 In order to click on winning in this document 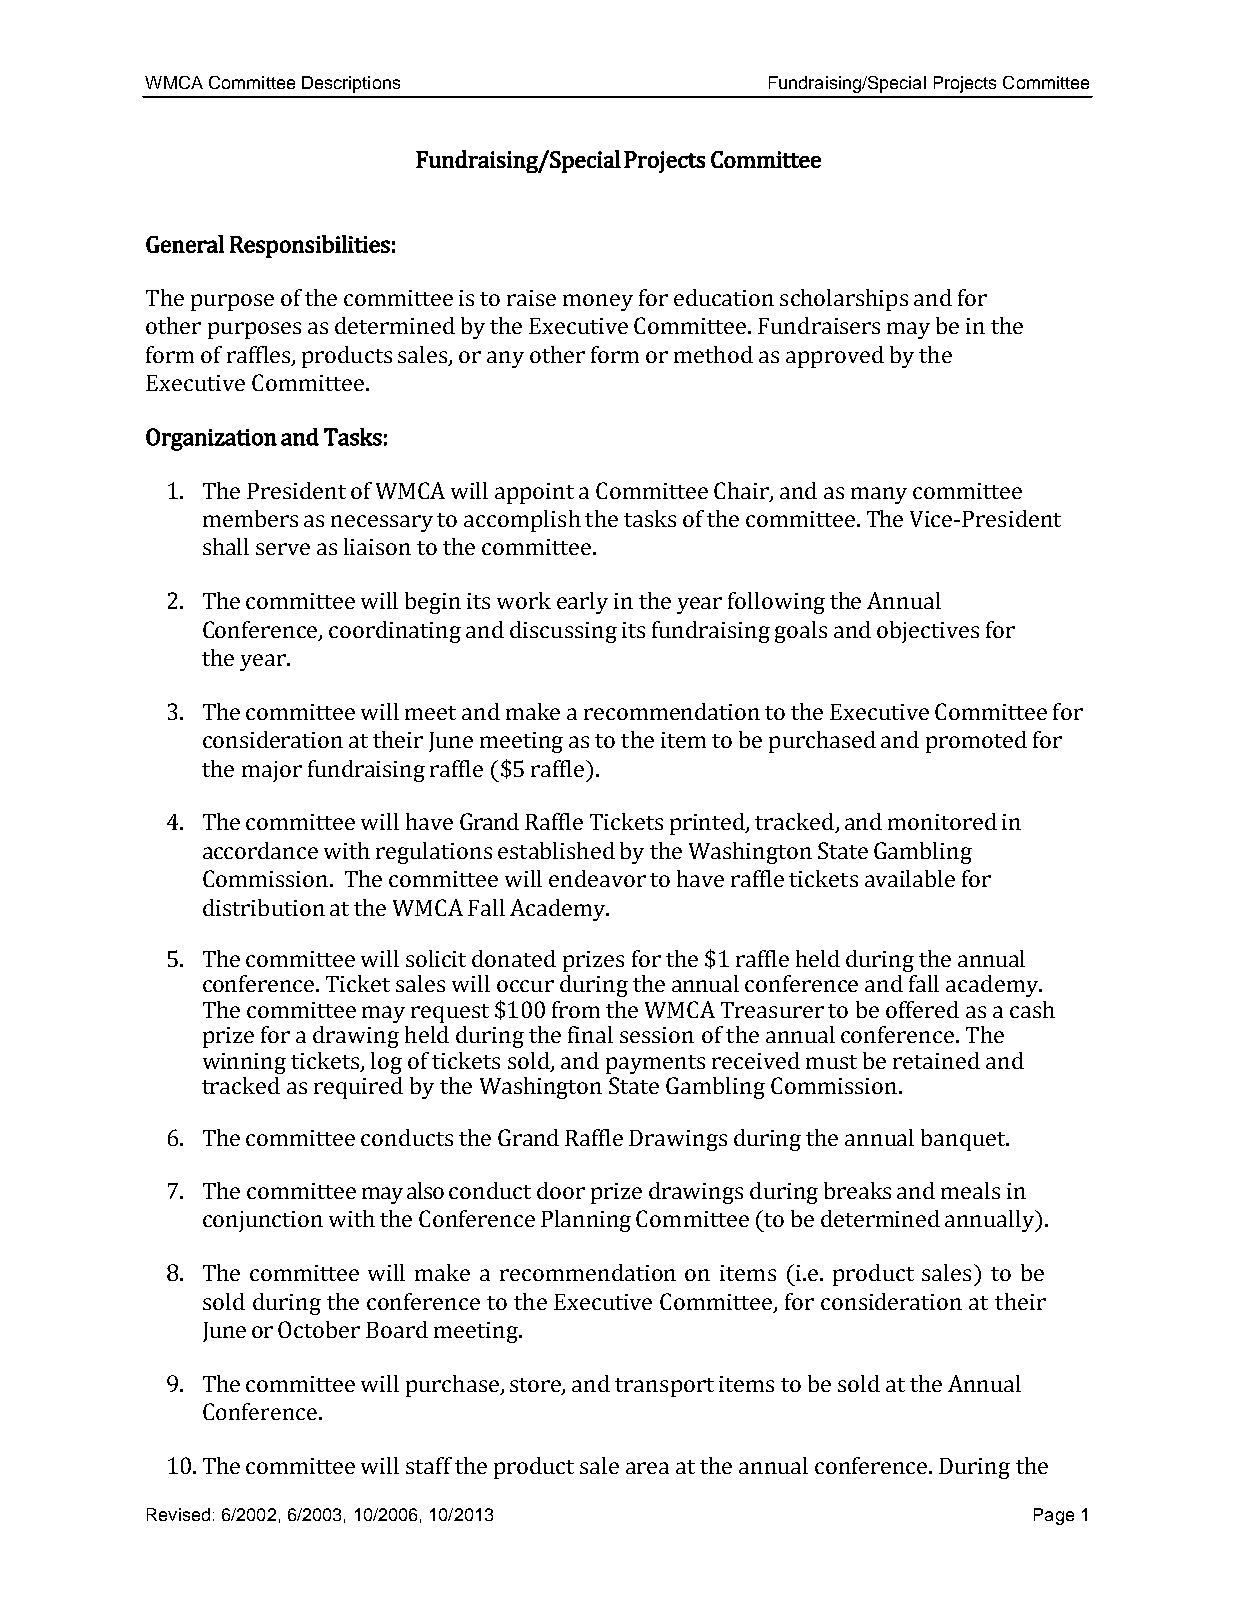, I will do `click(244, 1063)`.
